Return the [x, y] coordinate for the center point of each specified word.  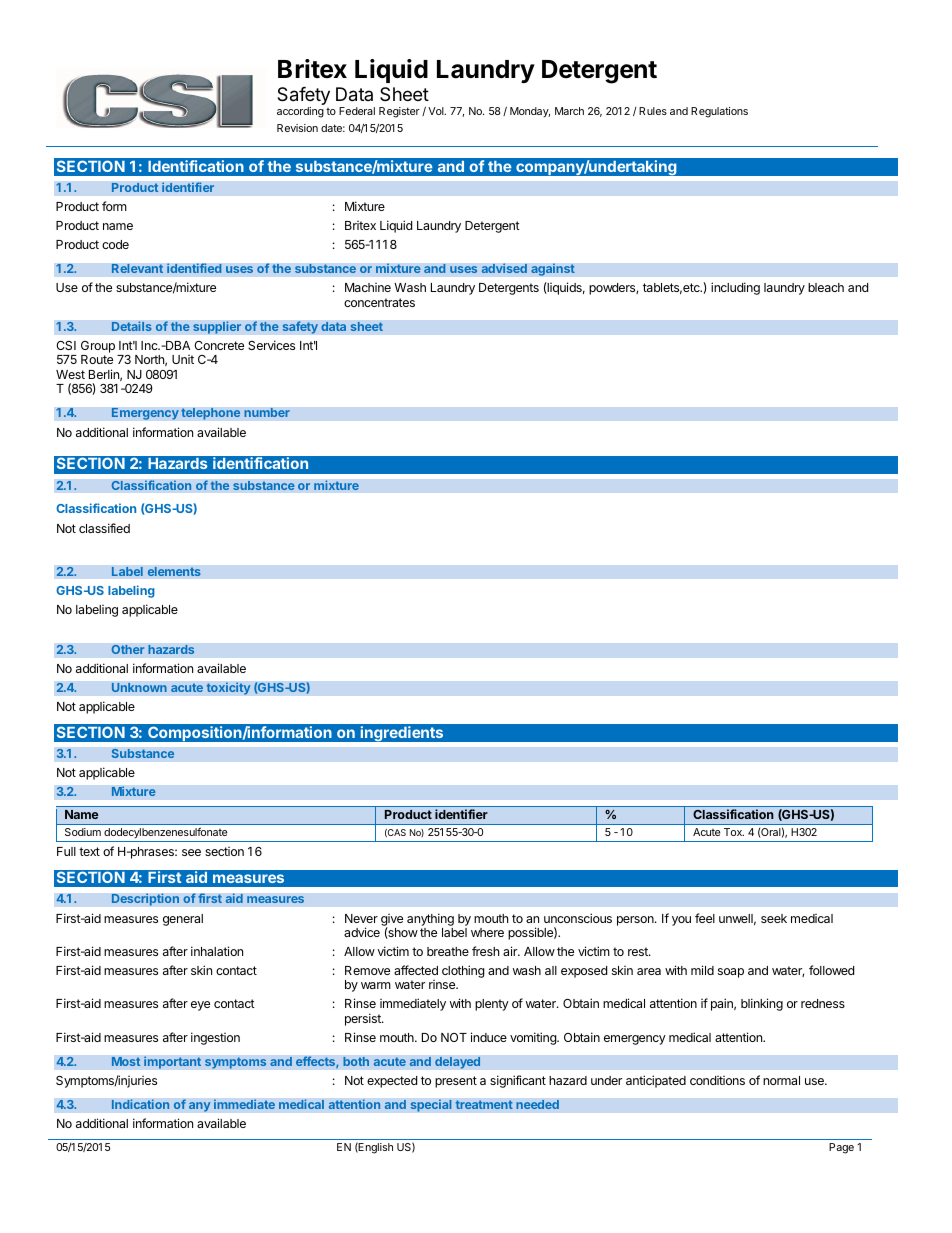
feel [705, 918]
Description [145, 899]
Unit [183, 359]
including [735, 288]
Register [399, 112]
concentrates [379, 302]
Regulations [719, 112]
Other [128, 649]
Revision [297, 128]
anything [430, 919]
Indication [140, 1104]
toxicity [228, 688]
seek [774, 918]
